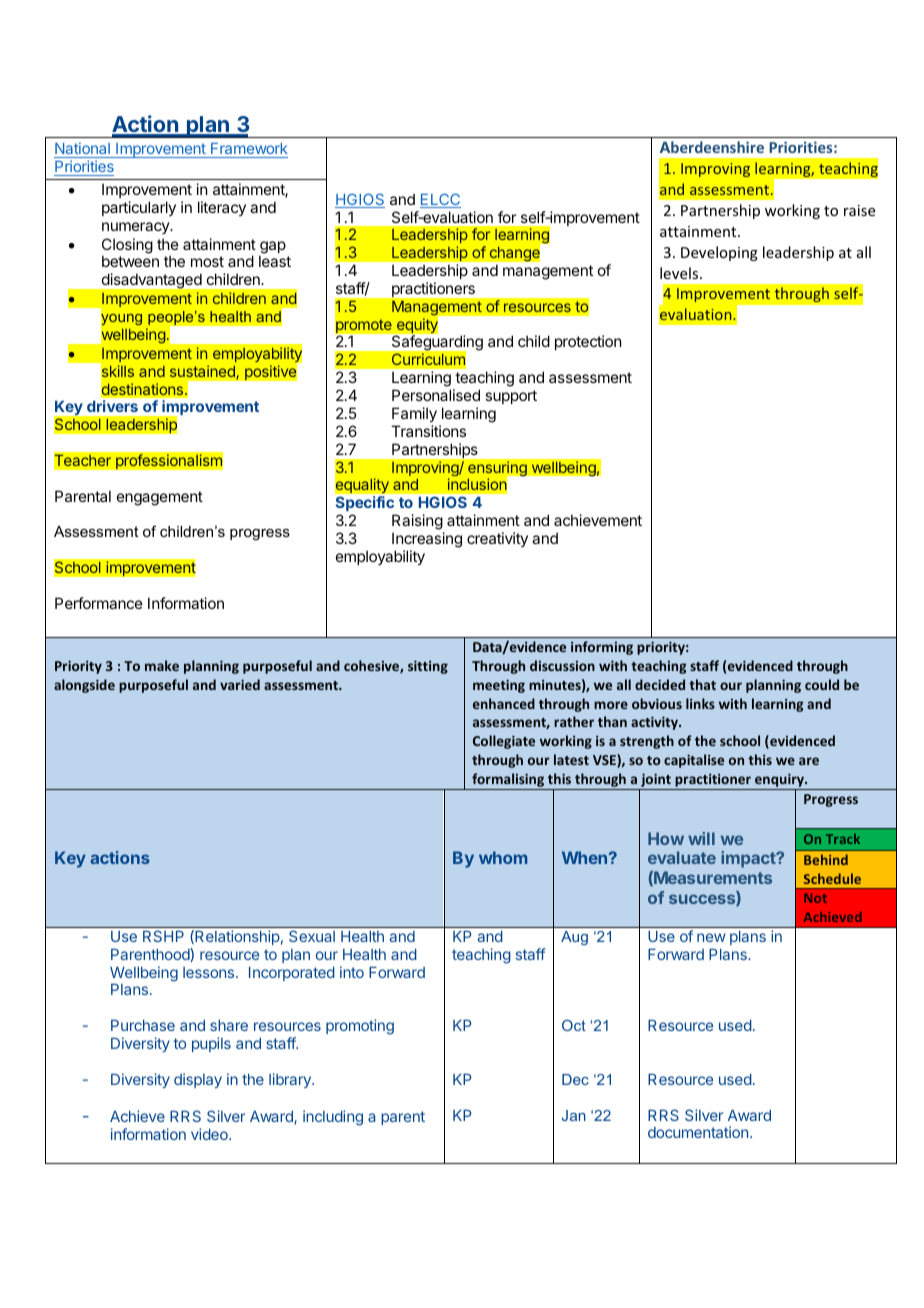 The image size is (924, 1308). What do you see at coordinates (198, 1080) in the screenshot?
I see `display` at bounding box center [198, 1080].
